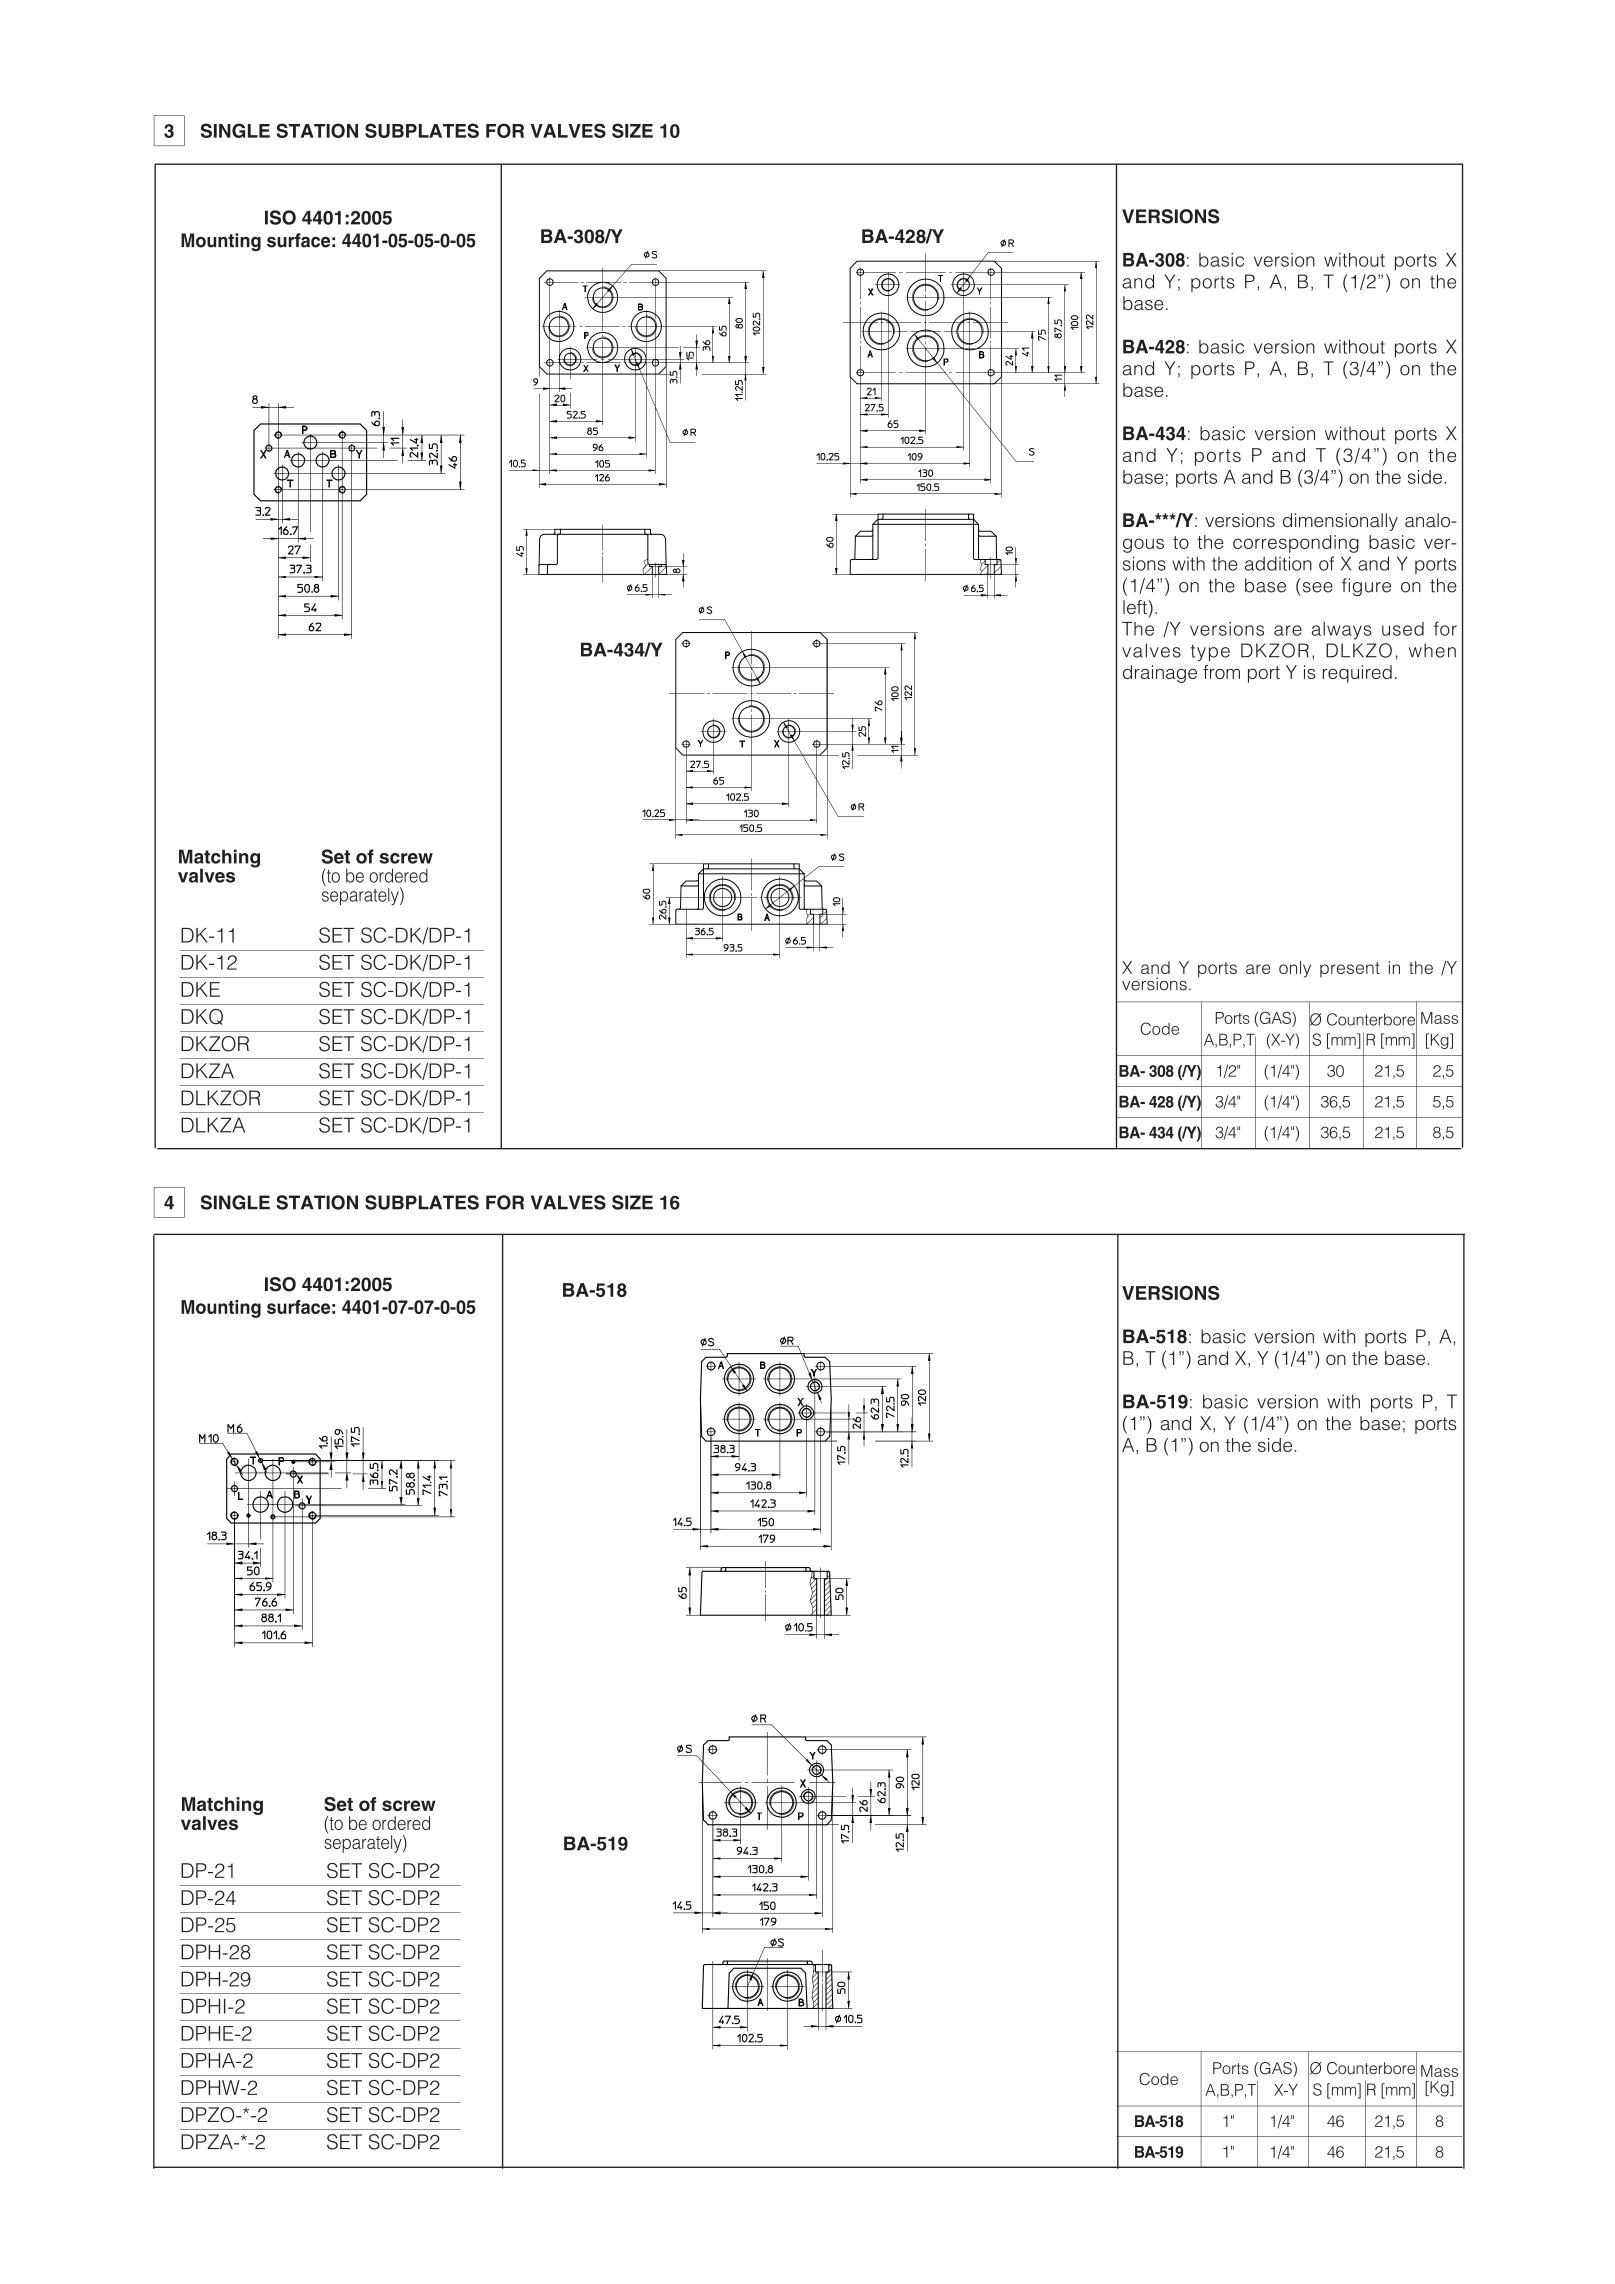 The image size is (1615, 2284). What do you see at coordinates (1340, 522) in the page?
I see `dimensionally` at bounding box center [1340, 522].
